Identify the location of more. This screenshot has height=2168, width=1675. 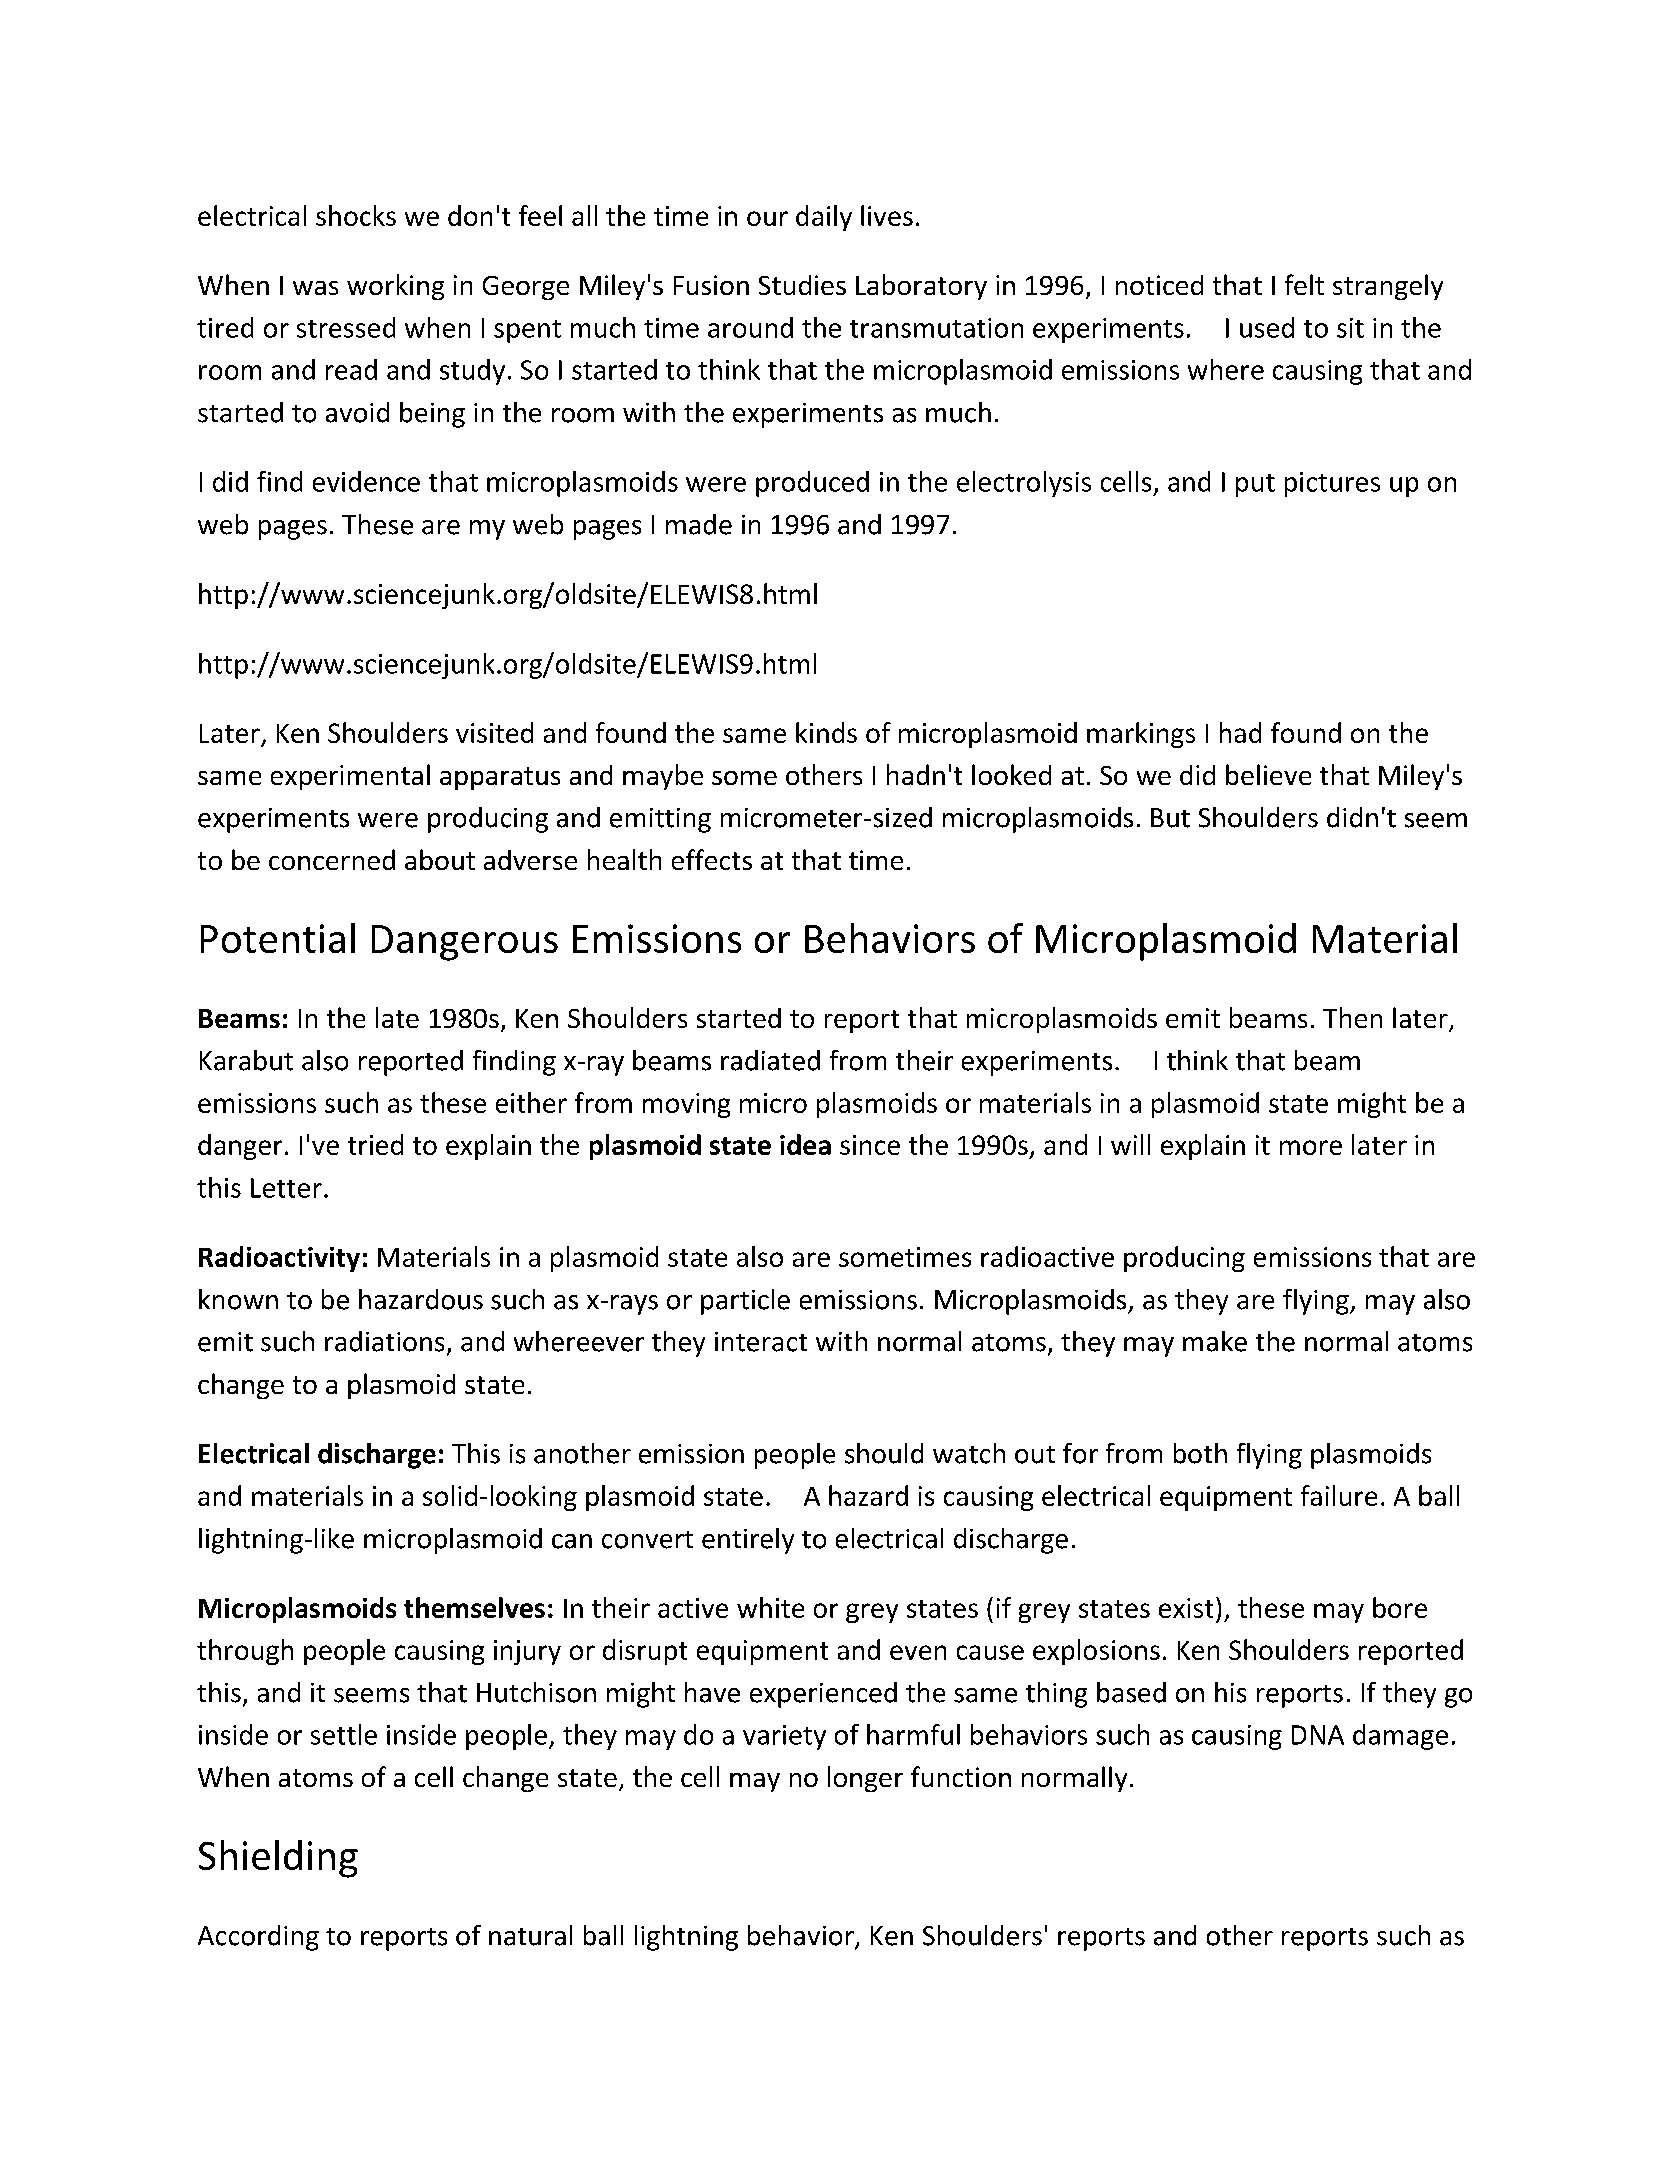
(1311, 1147).
